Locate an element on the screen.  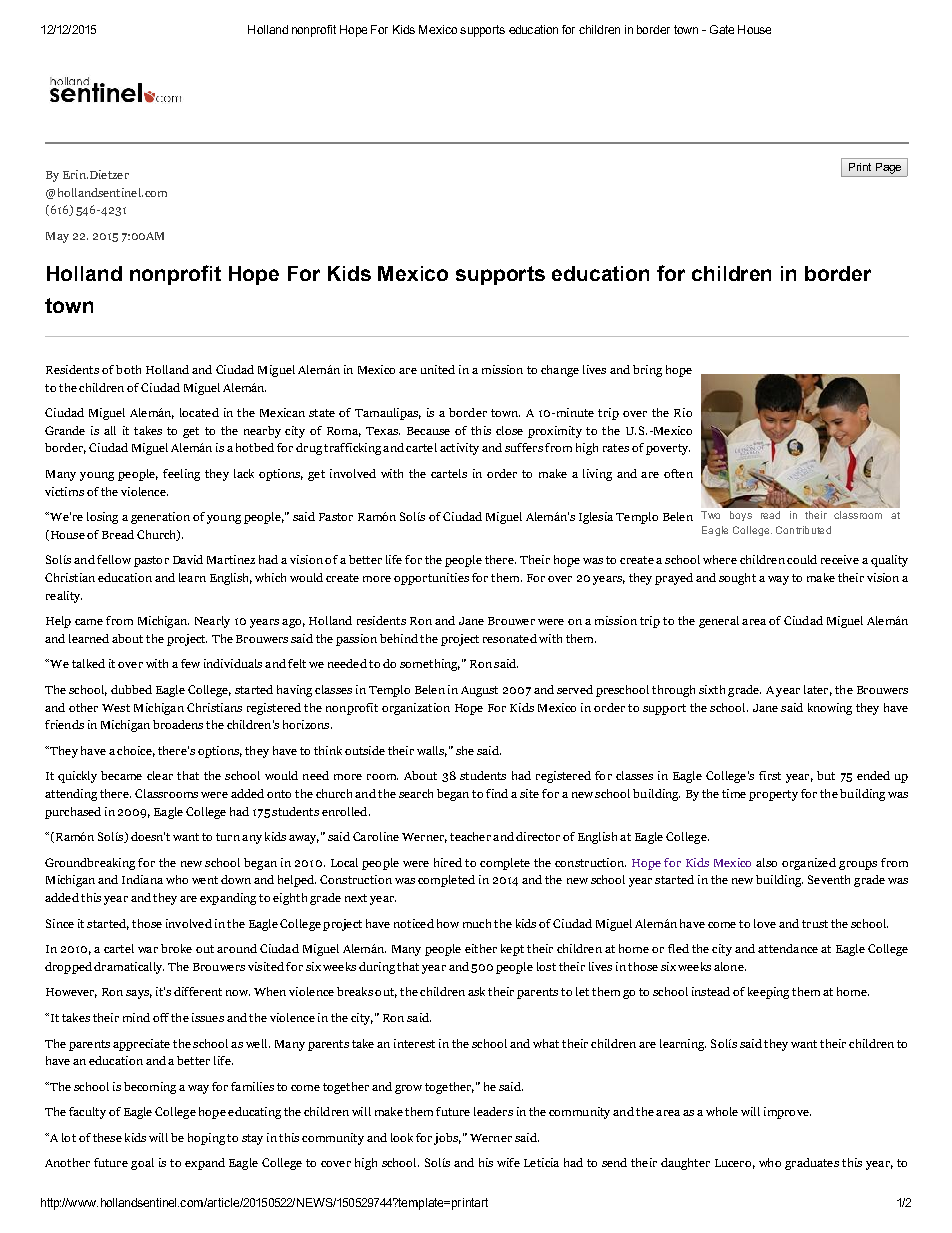
improve is located at coordinates (787, 1113).
